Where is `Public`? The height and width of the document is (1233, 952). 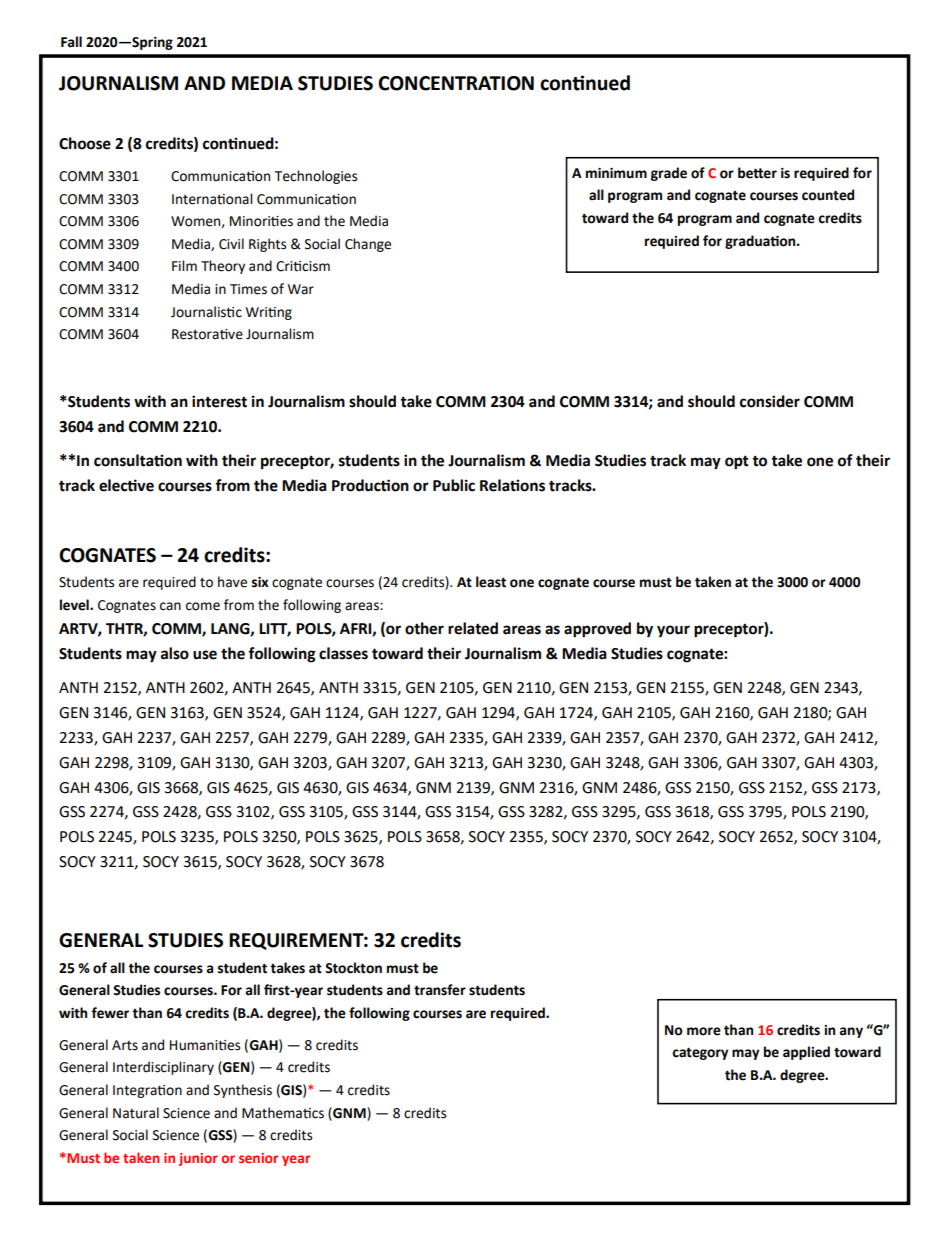
Public is located at coordinates (454, 485).
